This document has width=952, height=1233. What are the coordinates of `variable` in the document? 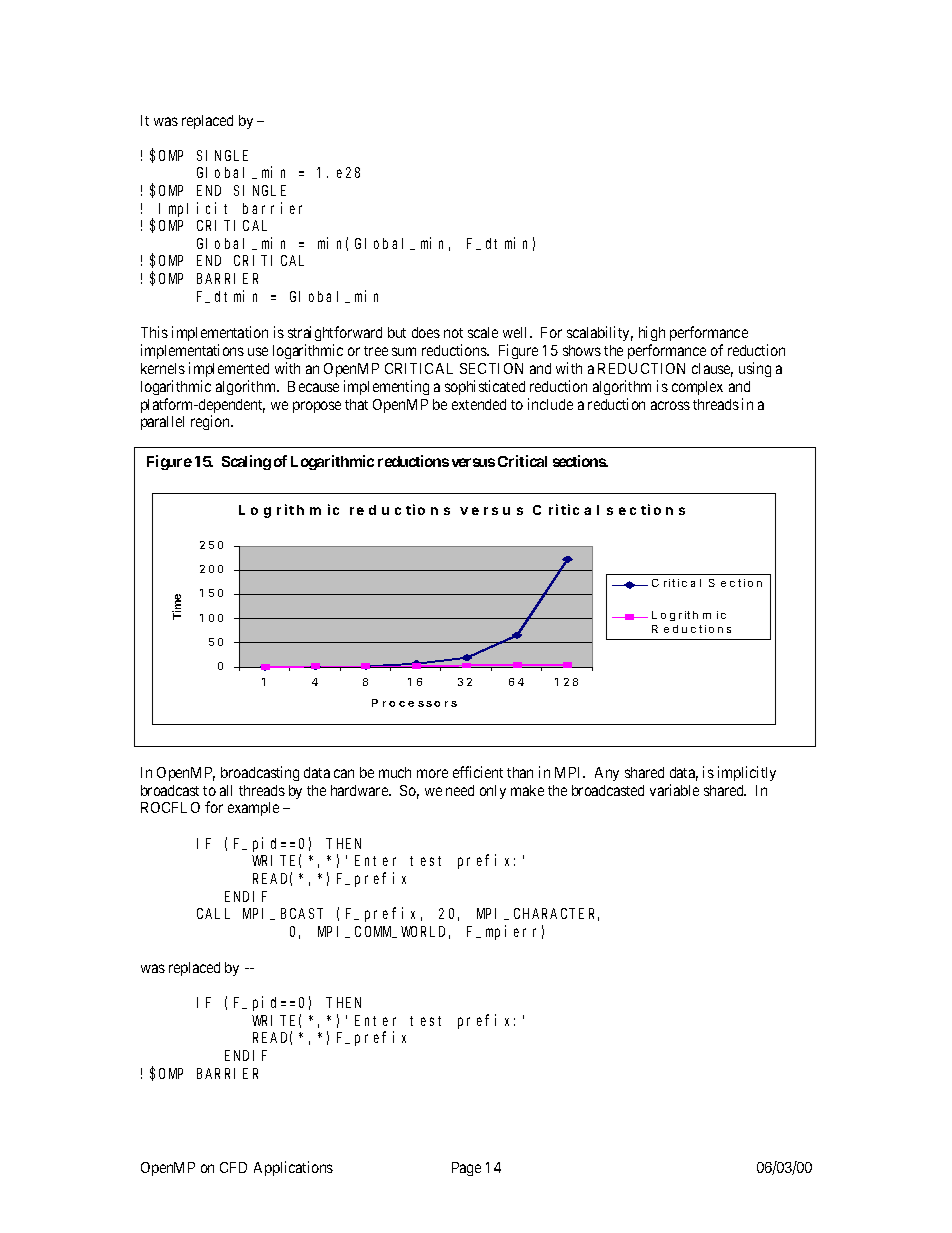 It's located at (674, 790).
